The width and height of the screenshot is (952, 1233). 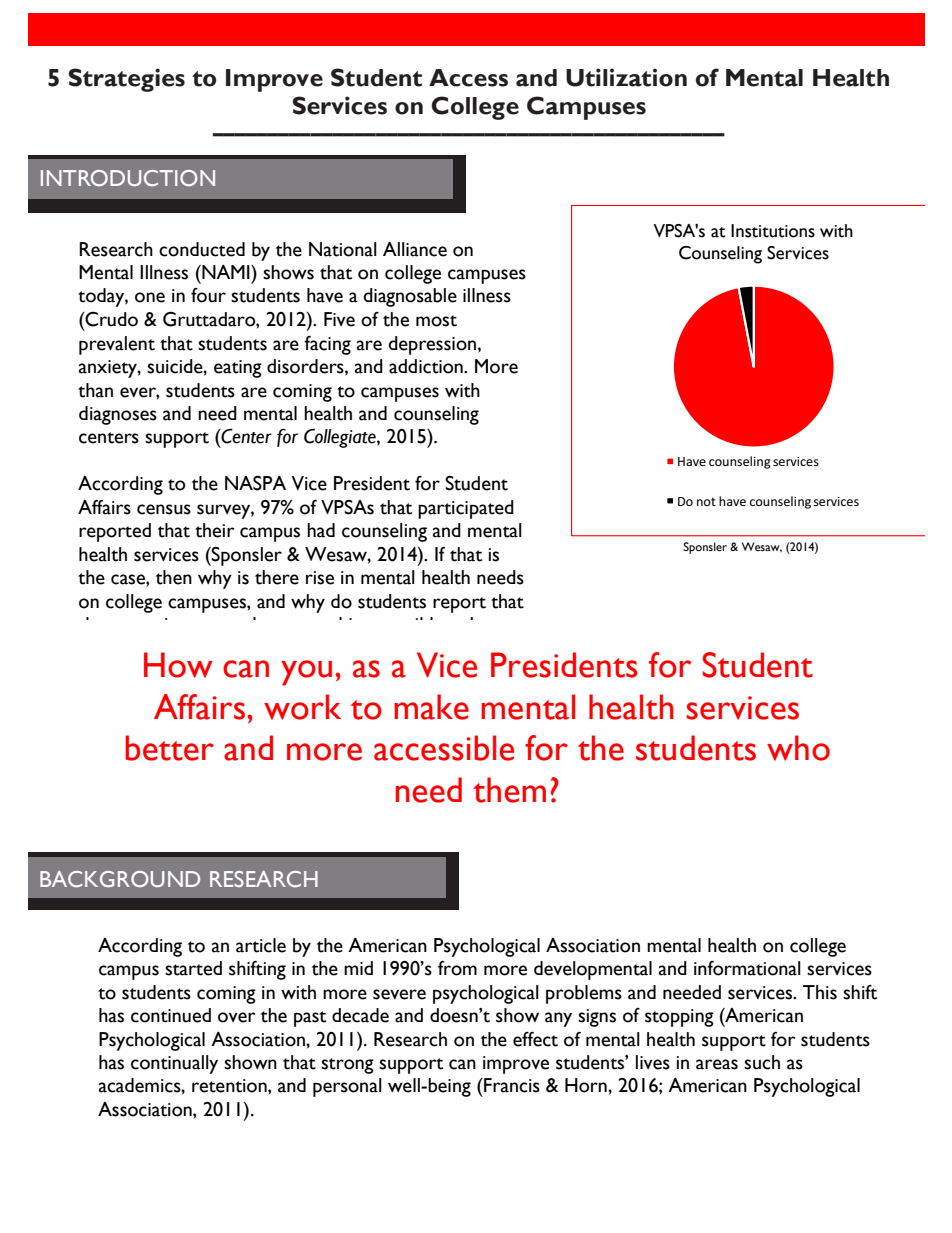 What do you see at coordinates (511, 1085) in the screenshot?
I see `Francis` at bounding box center [511, 1085].
